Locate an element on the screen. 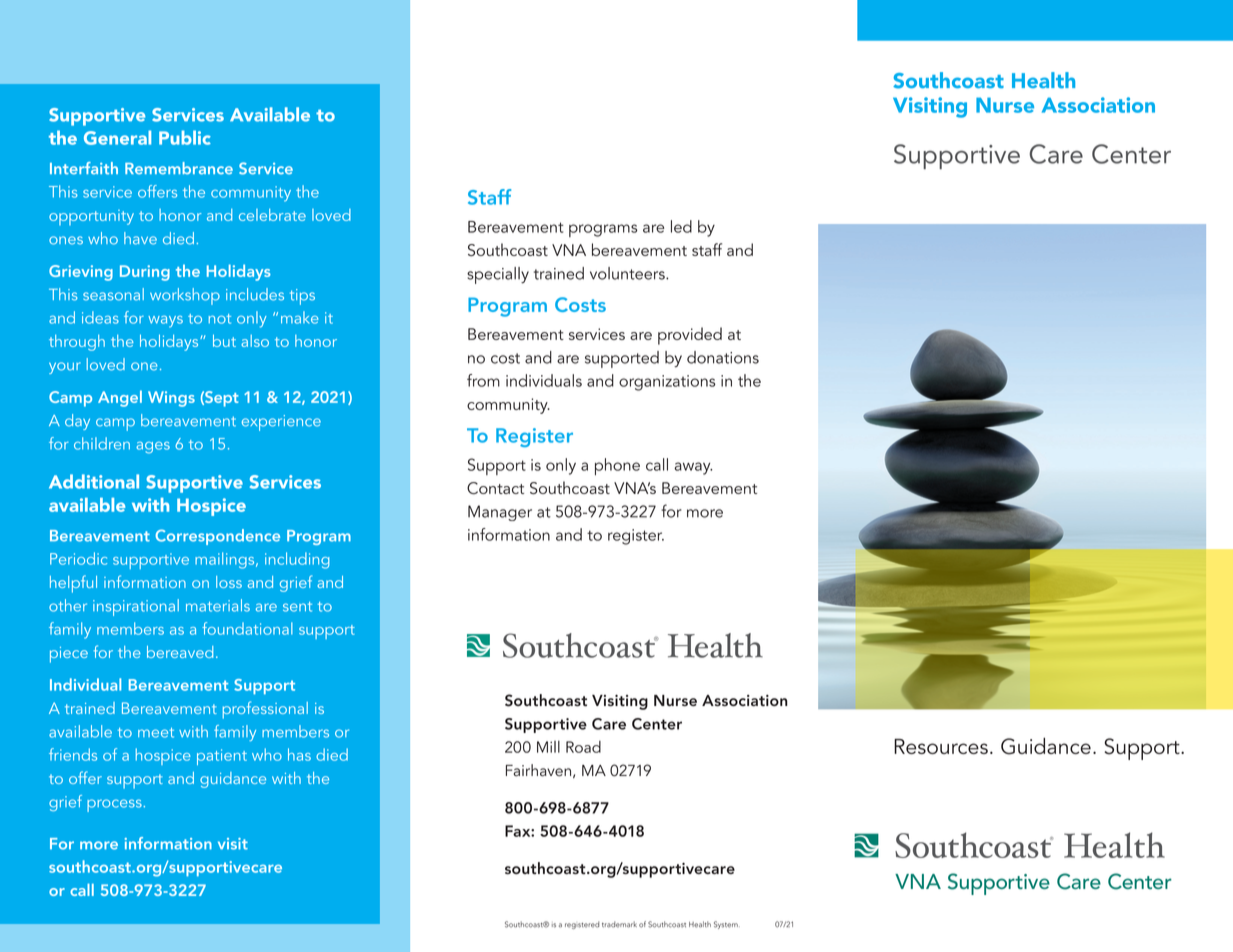 The height and width of the screenshot is (952, 1233). bereaved is located at coordinates (180, 652).
